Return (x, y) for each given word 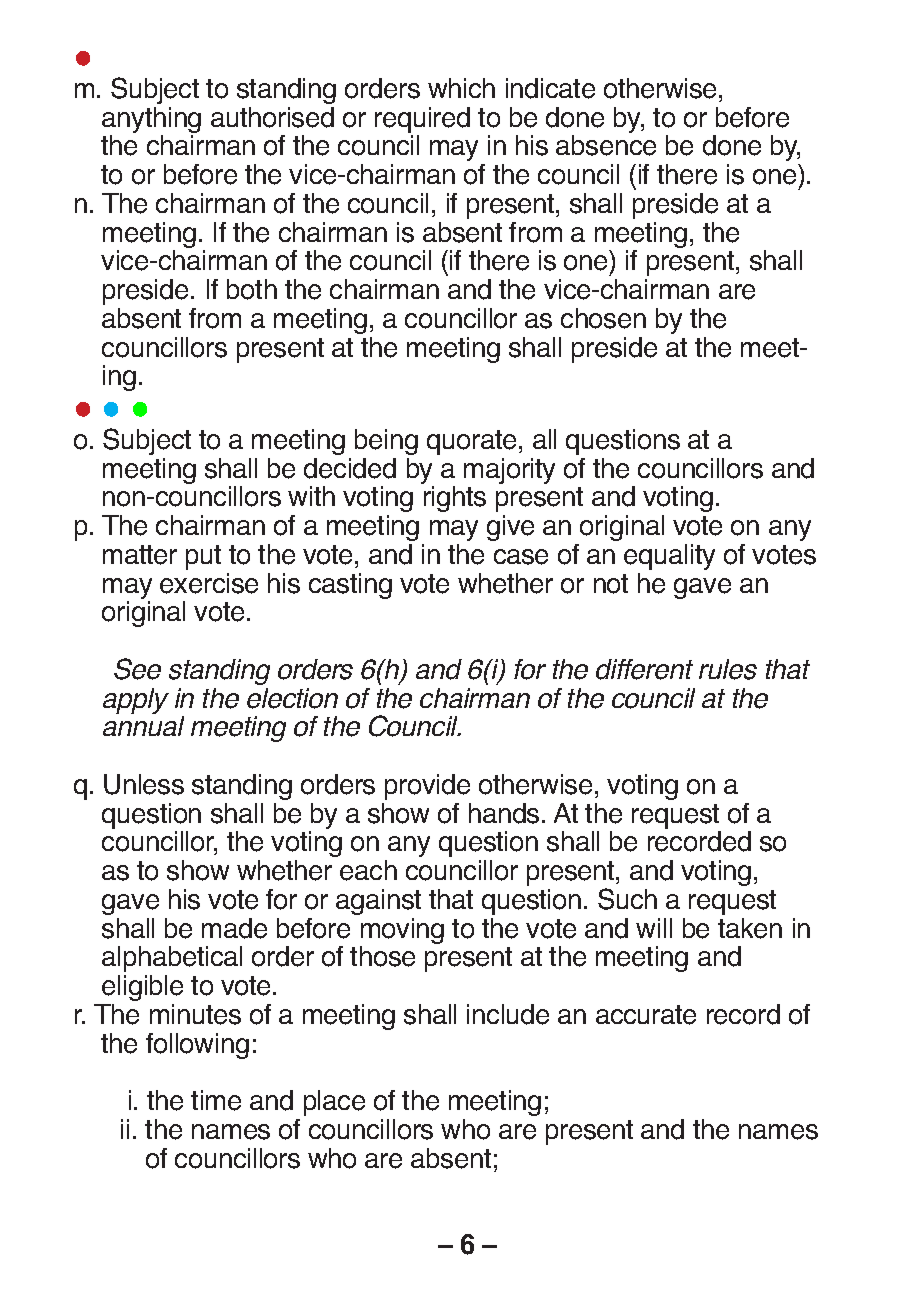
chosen (603, 318)
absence (606, 145)
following (197, 1046)
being (386, 442)
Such (627, 899)
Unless (144, 784)
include (508, 1014)
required (422, 120)
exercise (209, 583)
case (521, 557)
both (252, 289)
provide (427, 787)
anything (151, 120)
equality (669, 557)
